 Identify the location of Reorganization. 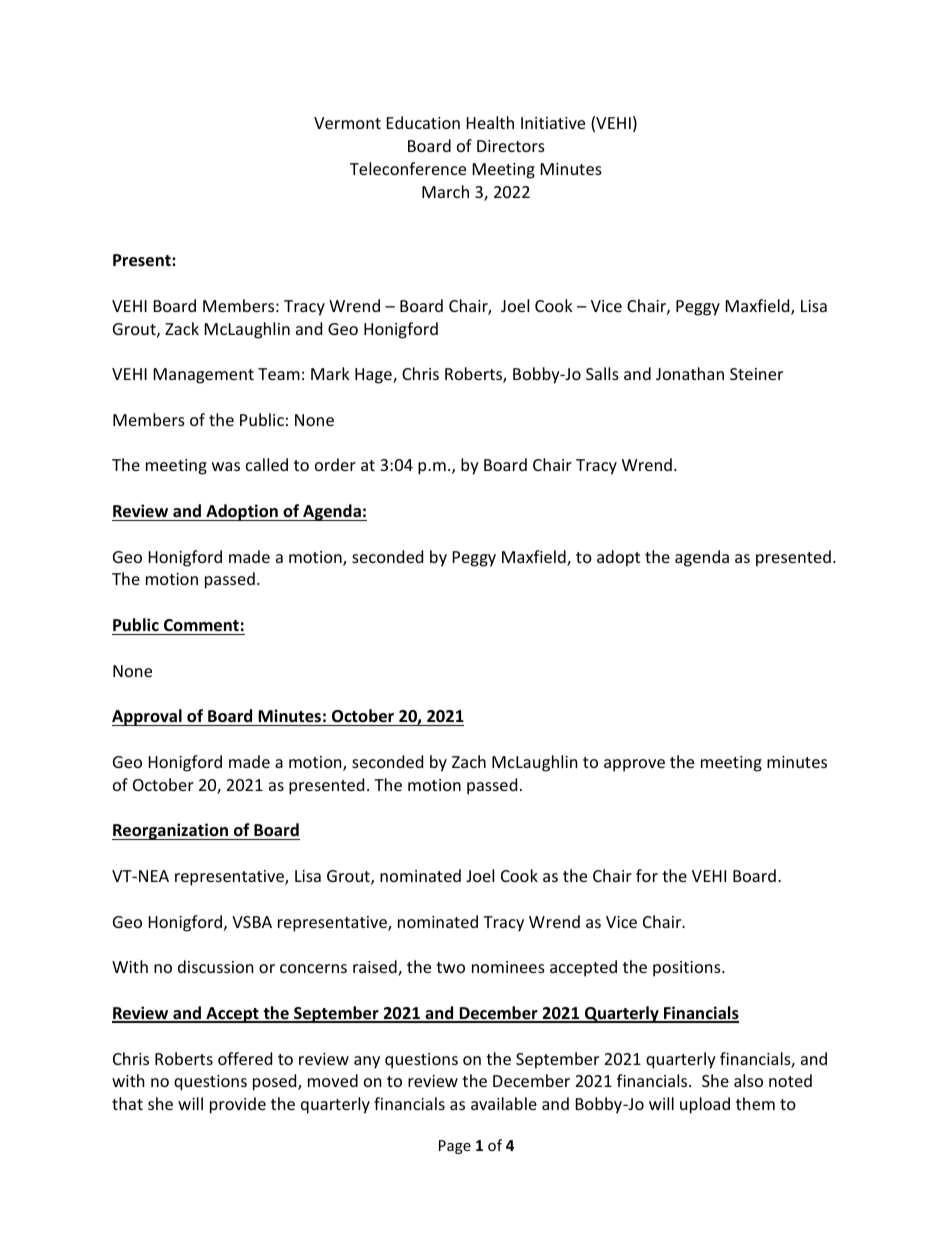
(171, 831).
